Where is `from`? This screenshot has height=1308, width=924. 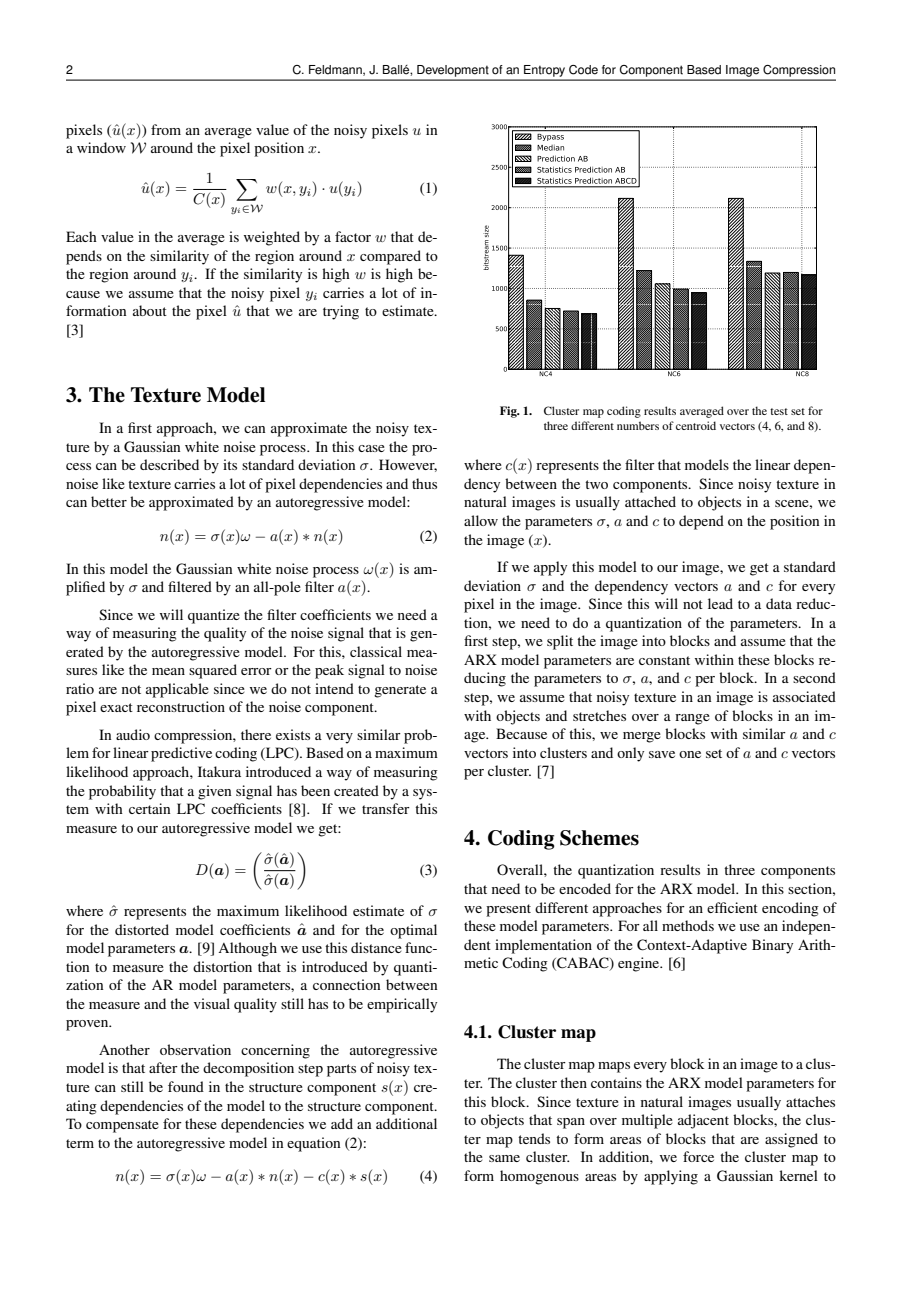 from is located at coordinates (166, 129).
